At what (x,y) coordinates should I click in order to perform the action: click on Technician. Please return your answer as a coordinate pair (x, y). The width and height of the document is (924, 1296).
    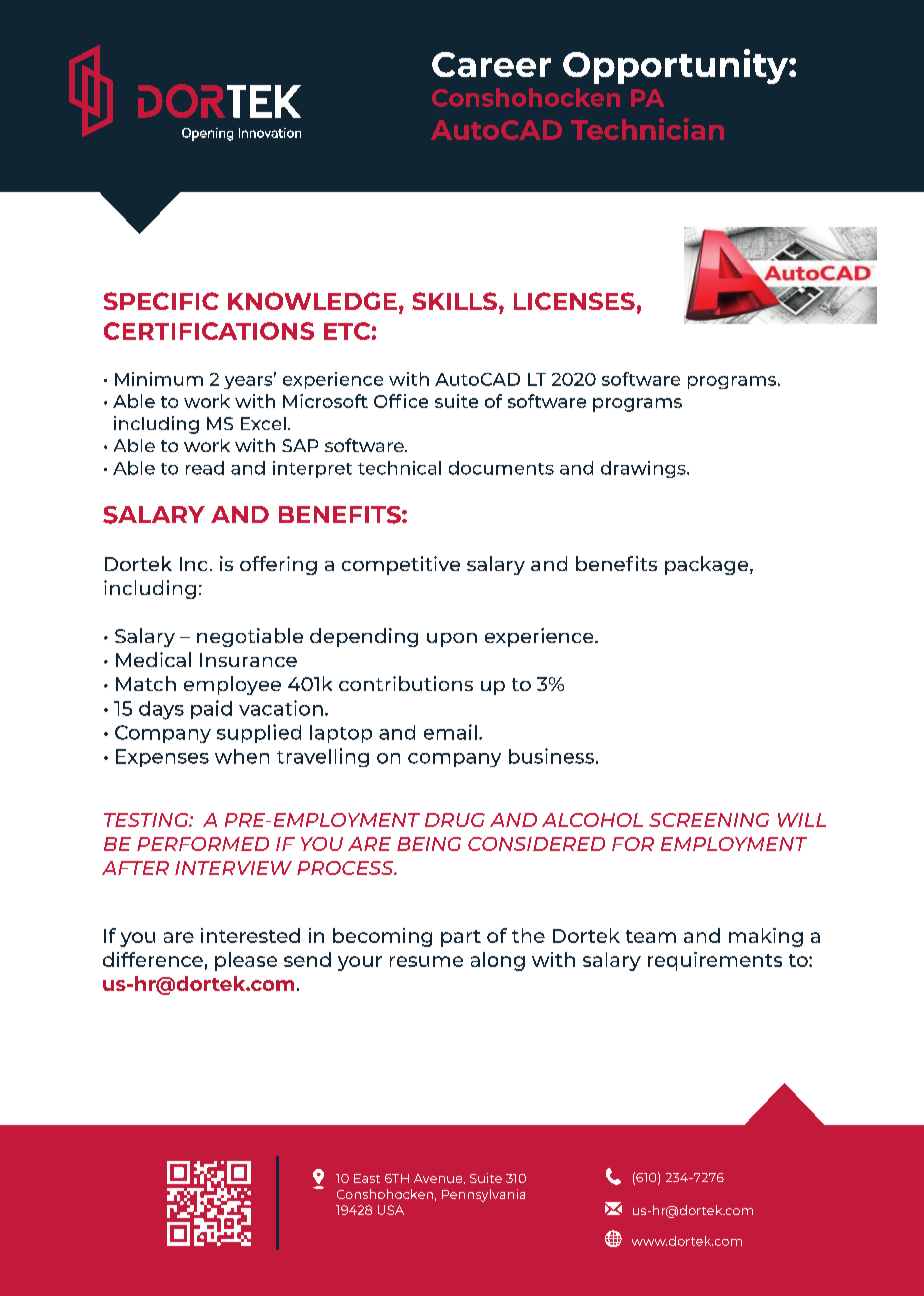
    Looking at the image, I should click on (647, 129).
